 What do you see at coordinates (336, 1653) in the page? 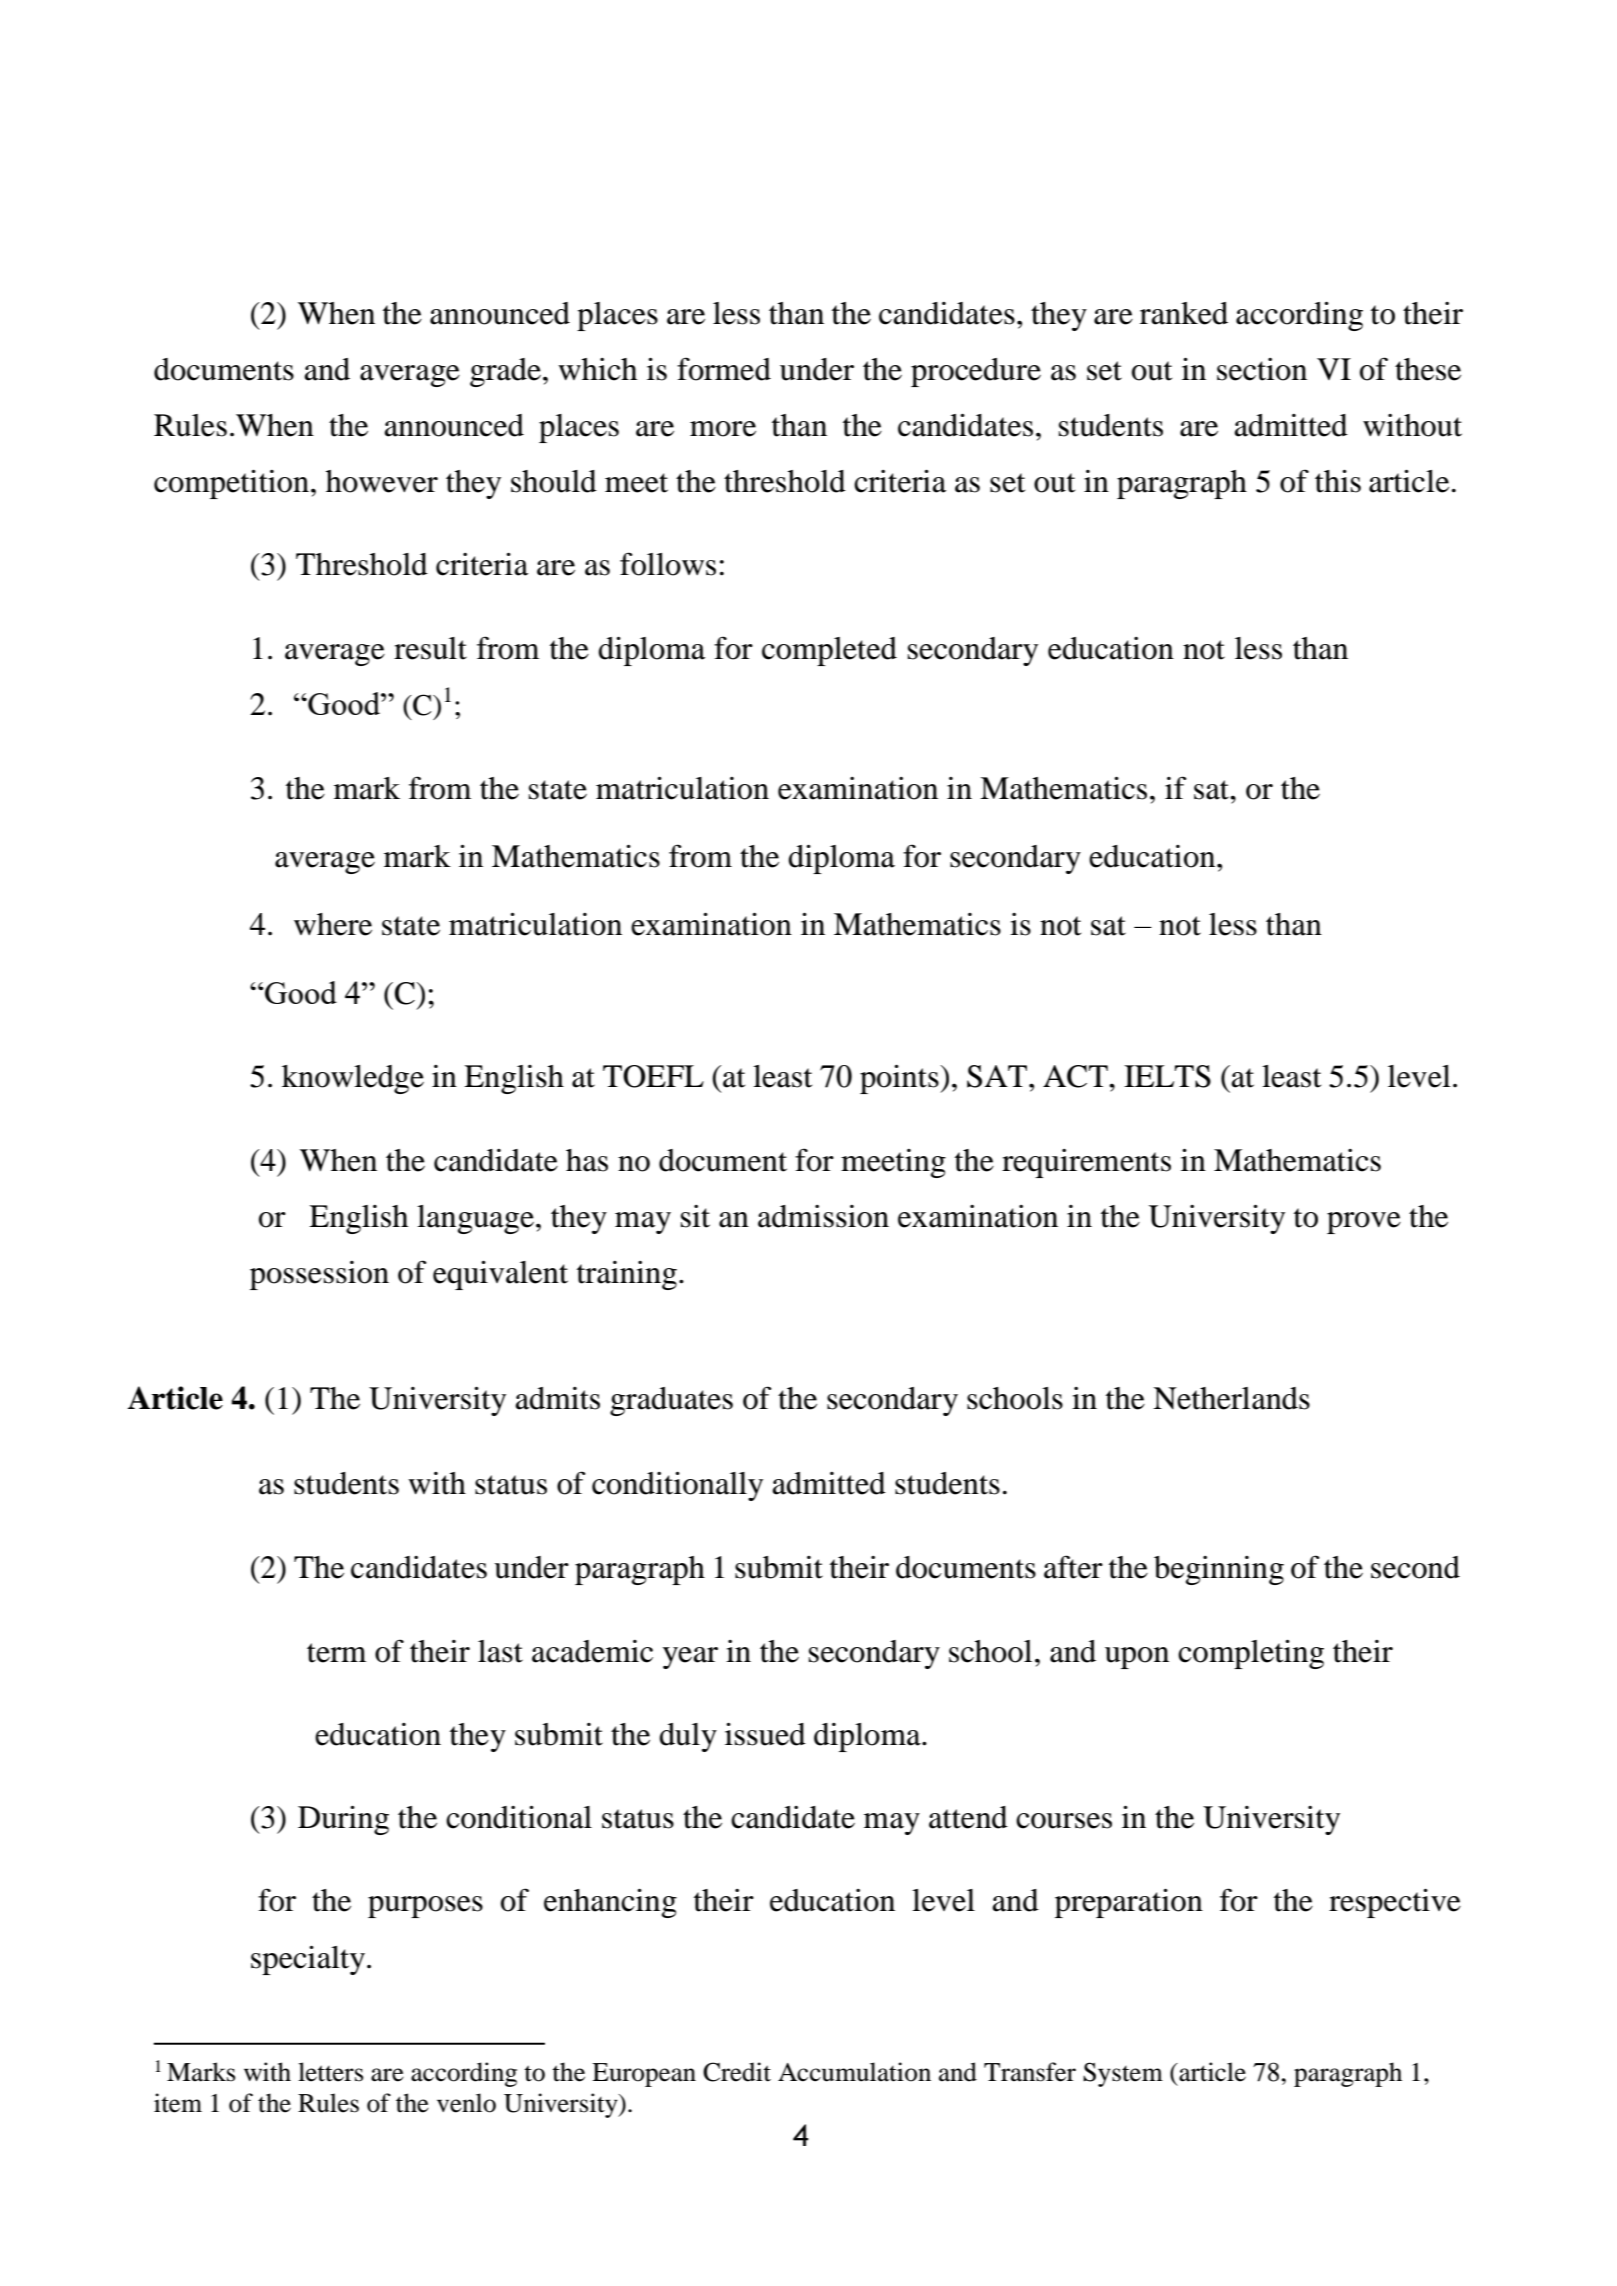
I see `term` at bounding box center [336, 1653].
